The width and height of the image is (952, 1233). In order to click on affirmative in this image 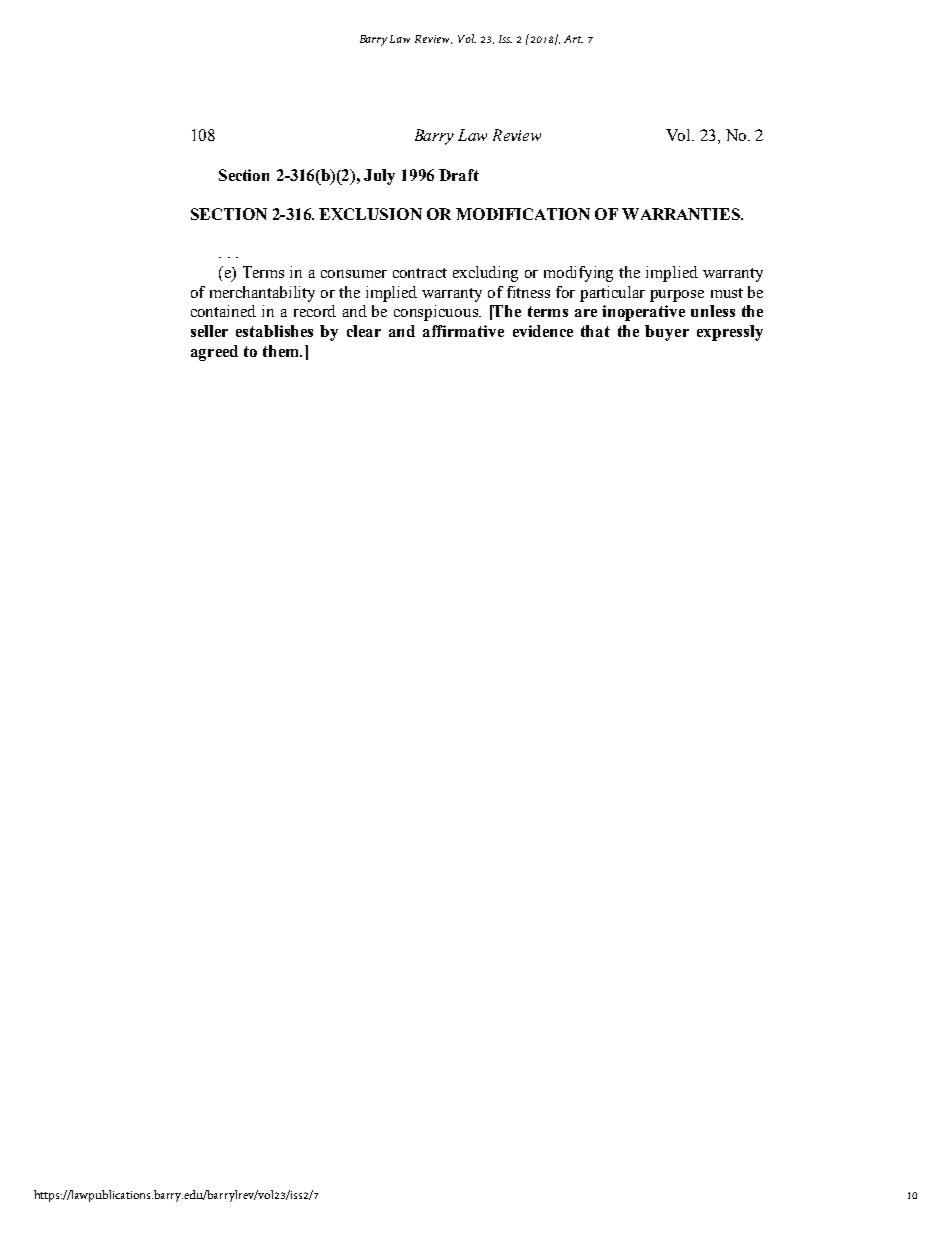, I will do `click(463, 331)`.
